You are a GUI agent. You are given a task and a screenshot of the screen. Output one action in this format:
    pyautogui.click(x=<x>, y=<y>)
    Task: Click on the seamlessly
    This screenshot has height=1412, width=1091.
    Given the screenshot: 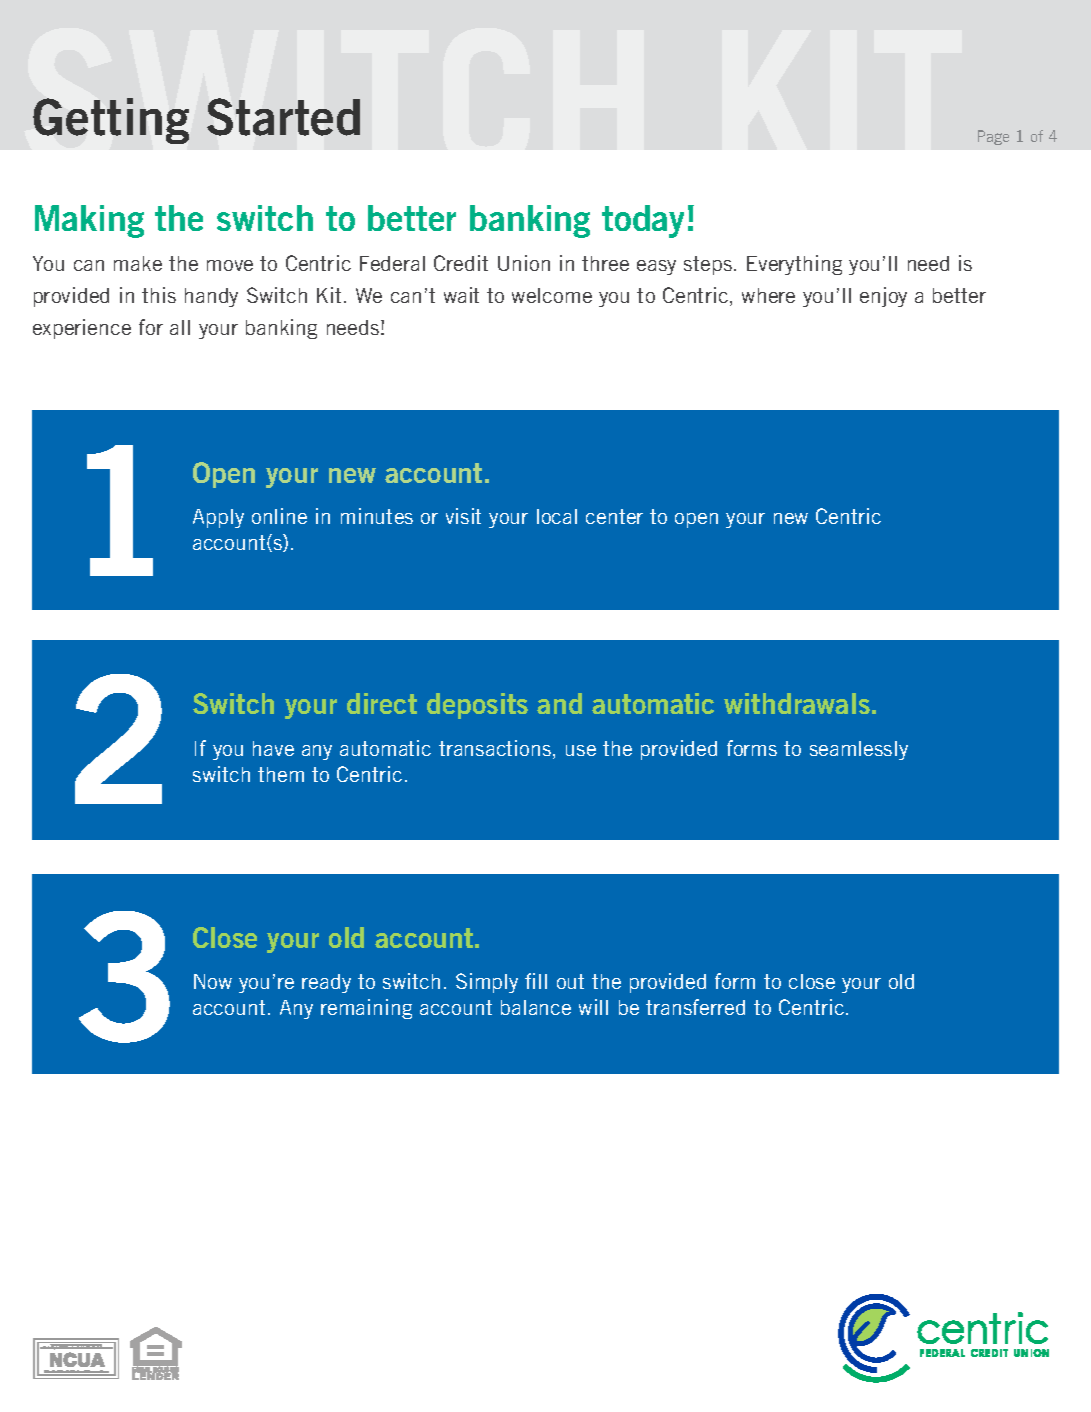 What is the action you would take?
    pyautogui.click(x=859, y=750)
